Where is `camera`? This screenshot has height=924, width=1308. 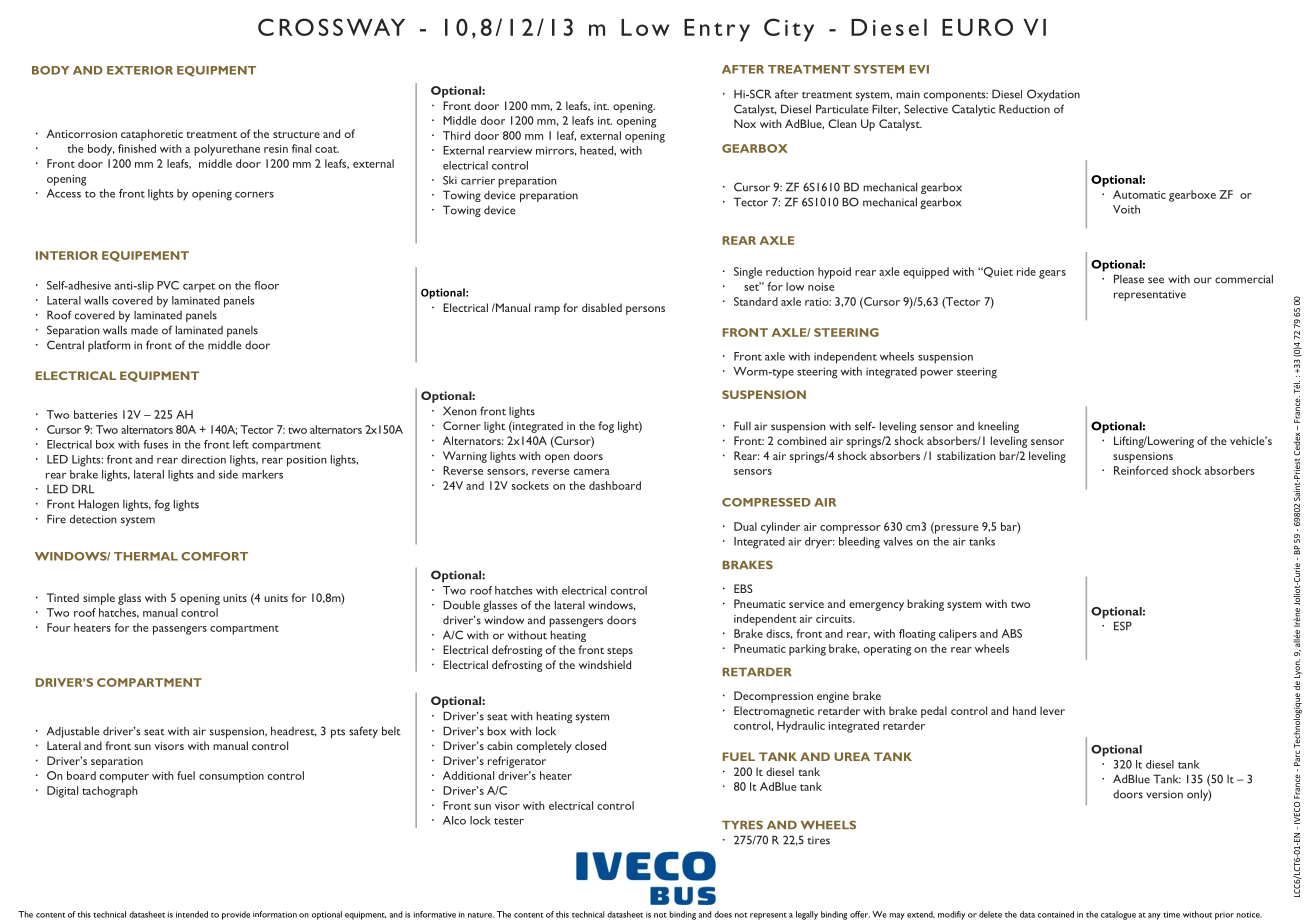 camera is located at coordinates (592, 472).
